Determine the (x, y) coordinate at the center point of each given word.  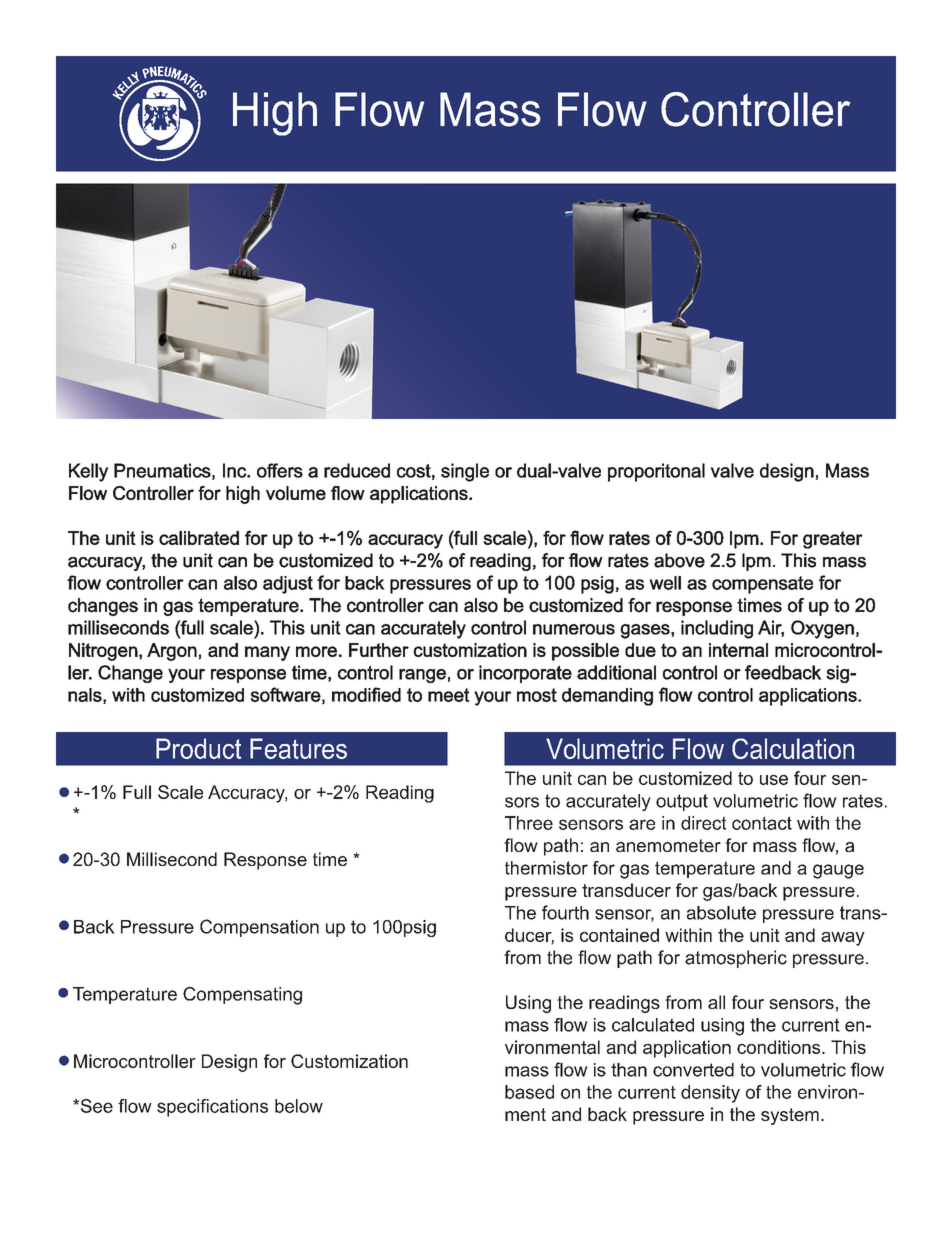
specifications (212, 1108)
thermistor (546, 868)
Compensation (259, 928)
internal (738, 650)
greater (833, 540)
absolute (721, 913)
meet (449, 695)
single (465, 472)
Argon (172, 652)
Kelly (89, 472)
